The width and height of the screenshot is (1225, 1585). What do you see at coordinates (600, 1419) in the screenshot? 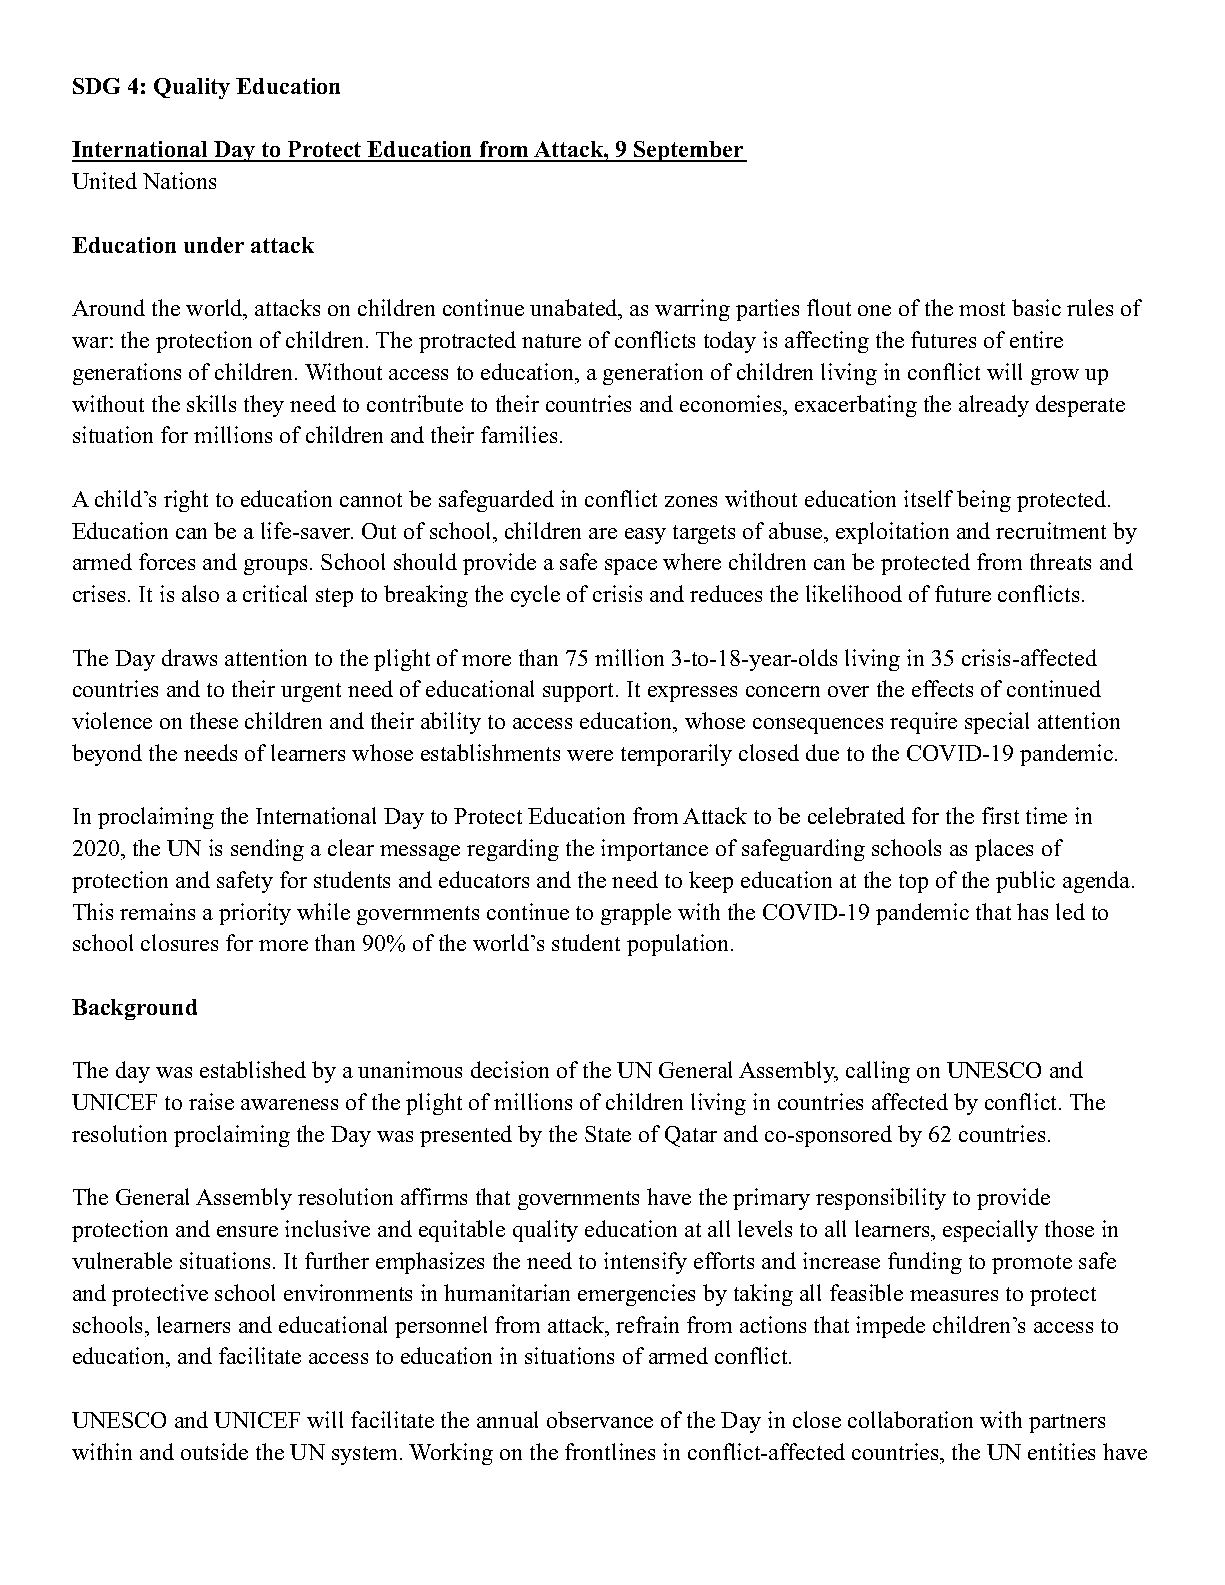
I see `observance` at bounding box center [600, 1419].
